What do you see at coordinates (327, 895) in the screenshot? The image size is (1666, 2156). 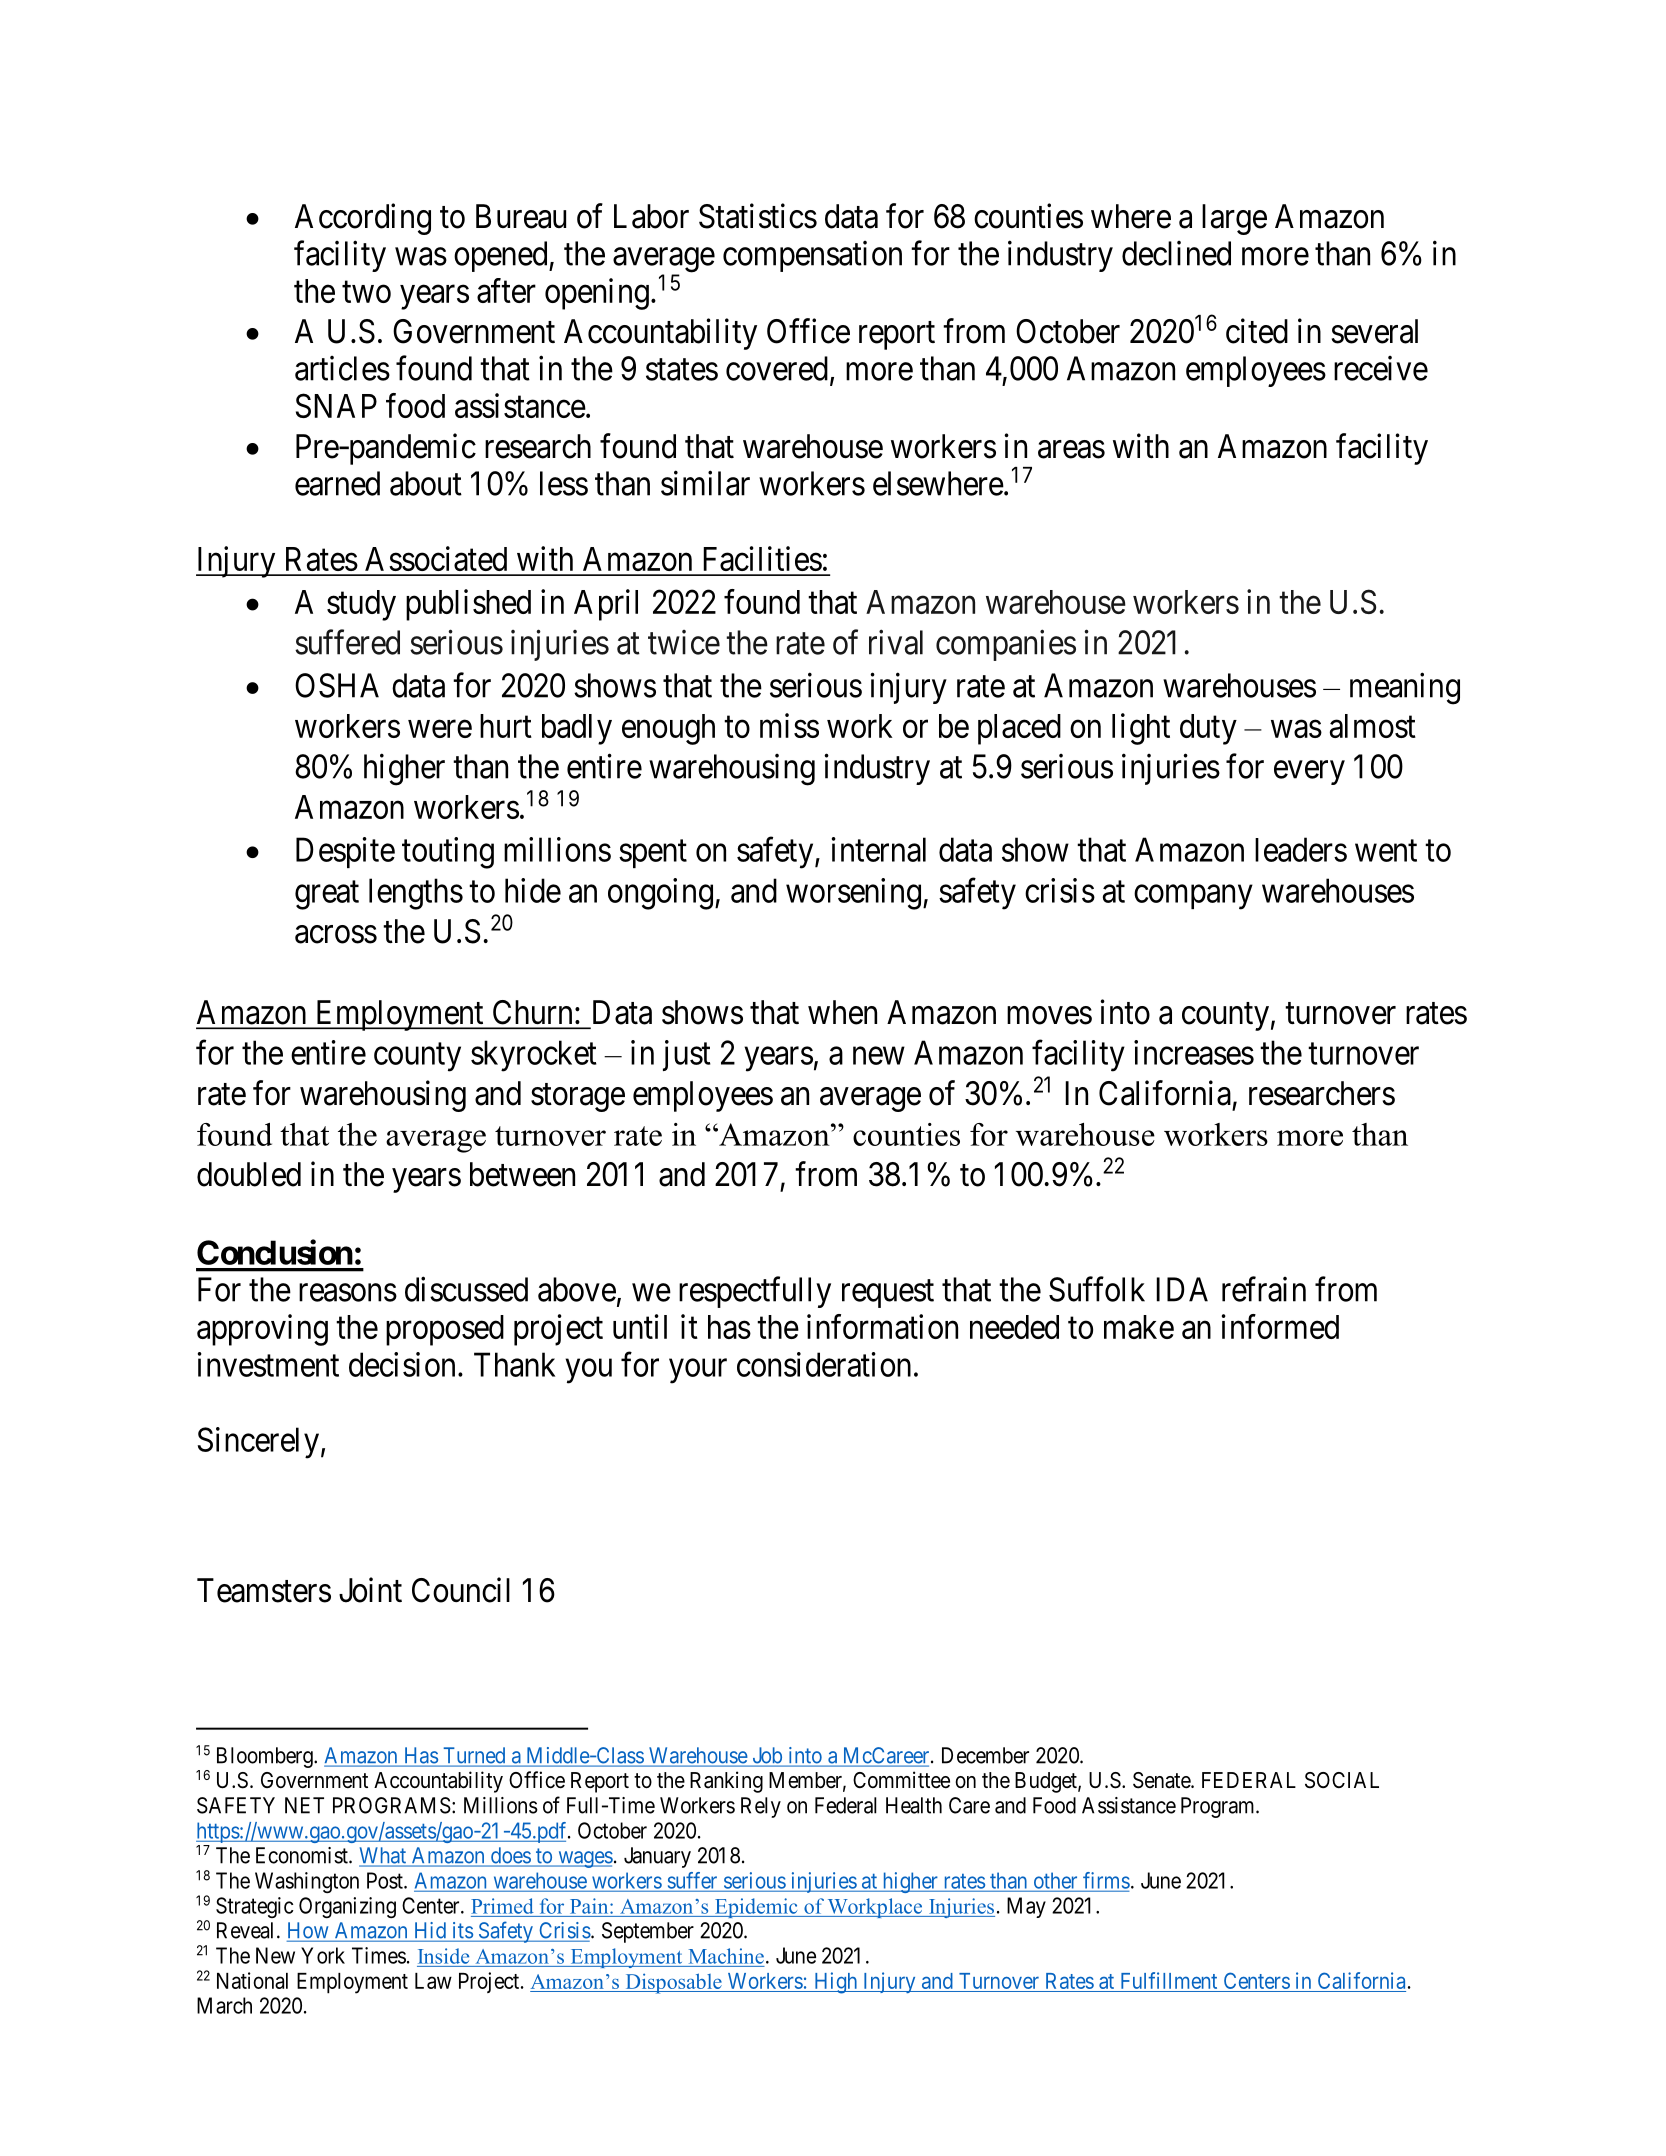 I see `great` at bounding box center [327, 895].
